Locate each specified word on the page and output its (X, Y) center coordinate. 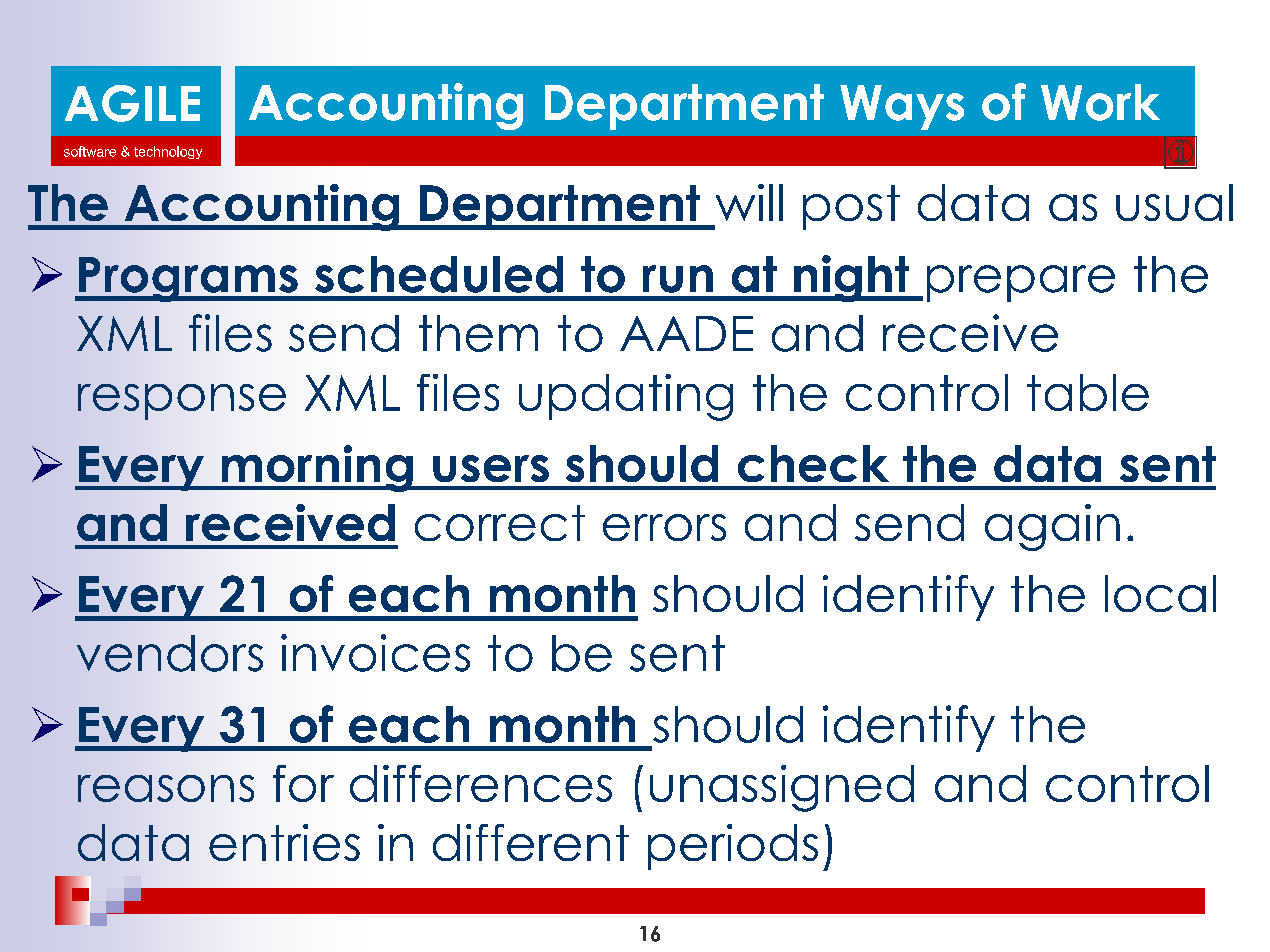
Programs (188, 279)
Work (1100, 102)
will (749, 202)
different (531, 842)
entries (284, 842)
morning (317, 468)
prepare (1021, 283)
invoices (375, 653)
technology (168, 152)
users (491, 468)
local (1160, 593)
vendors (170, 653)
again (1052, 527)
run (678, 279)
